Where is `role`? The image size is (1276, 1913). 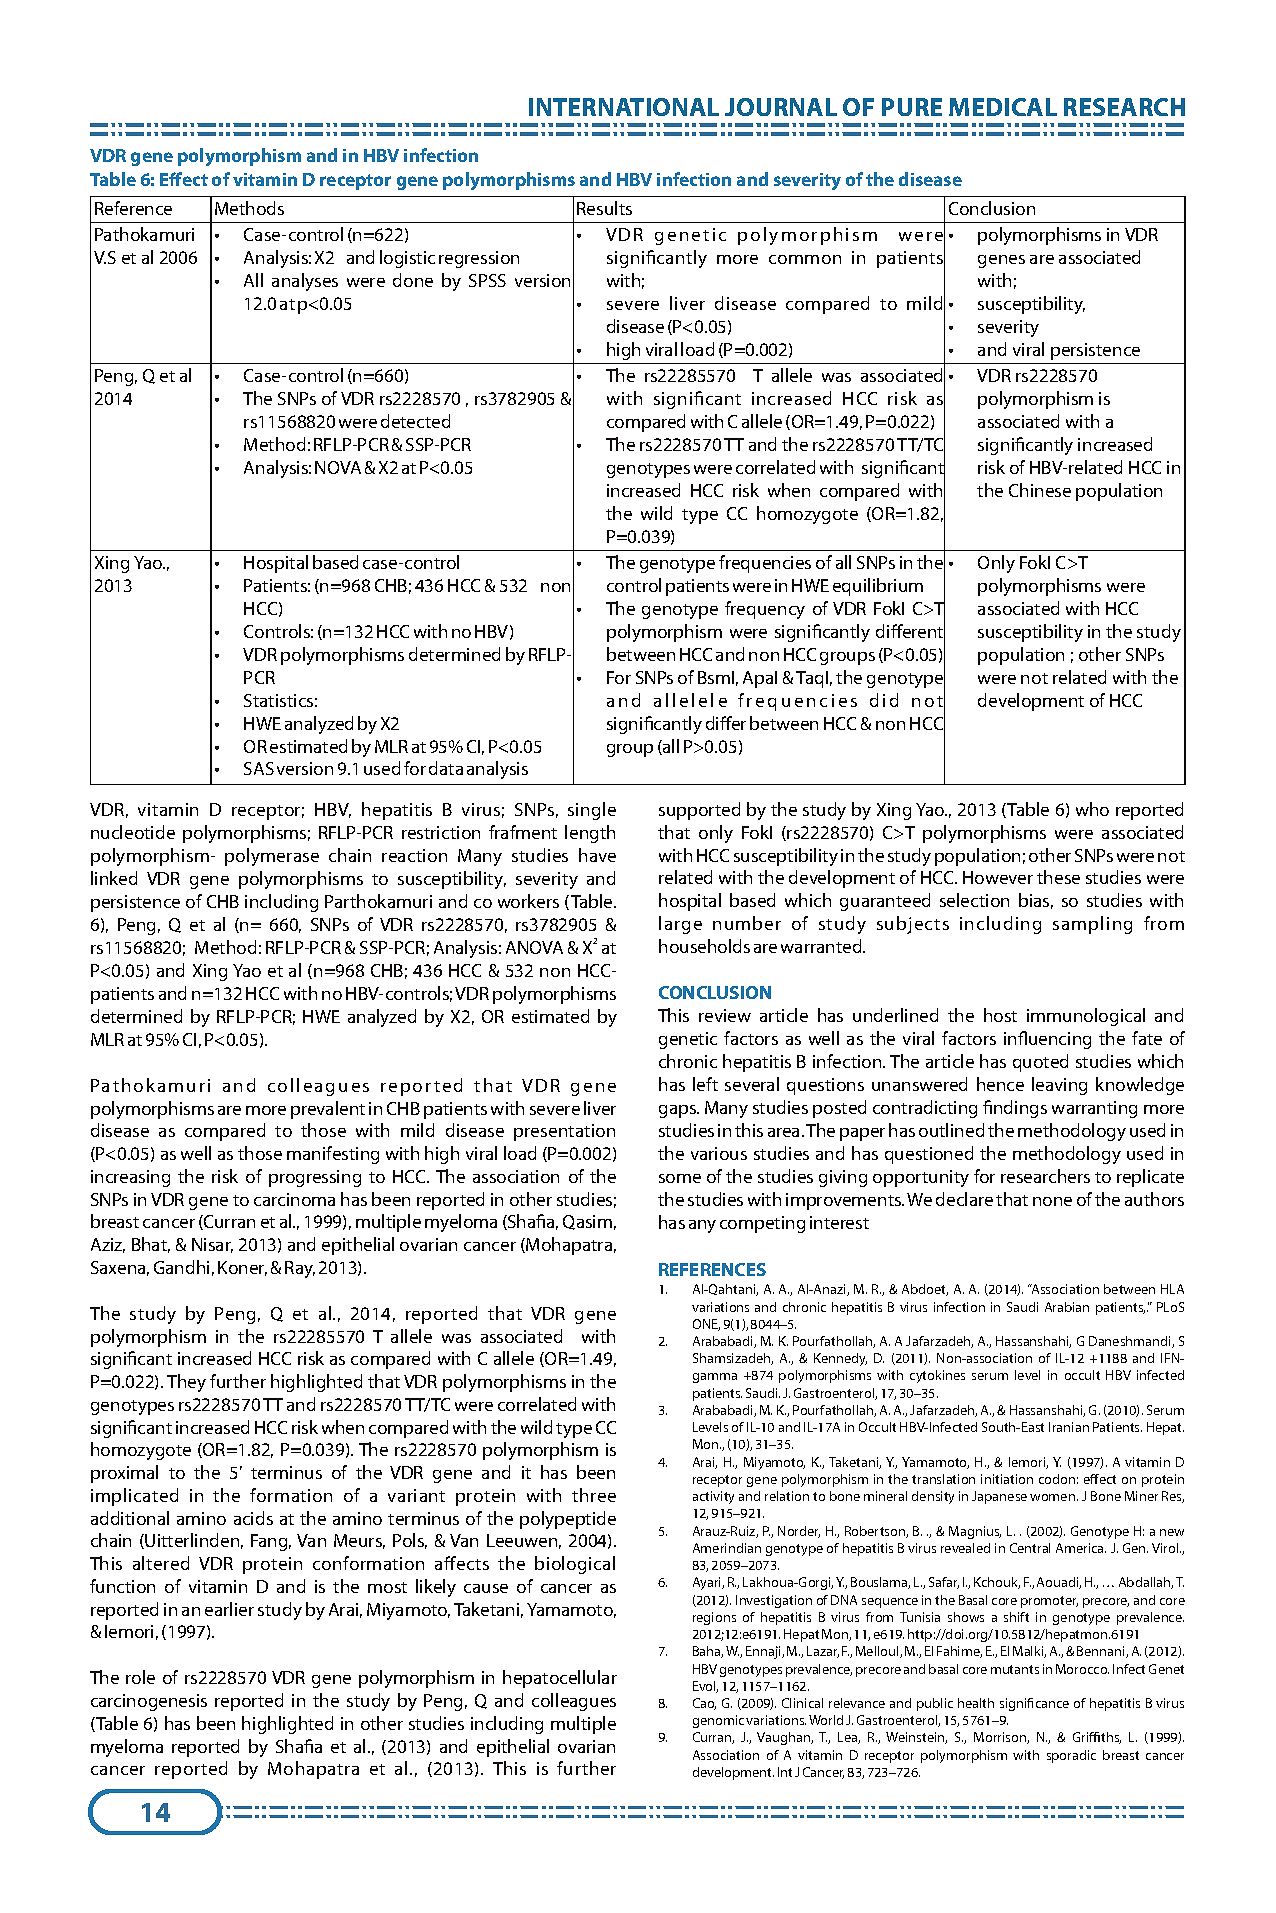
role is located at coordinates (140, 1677).
